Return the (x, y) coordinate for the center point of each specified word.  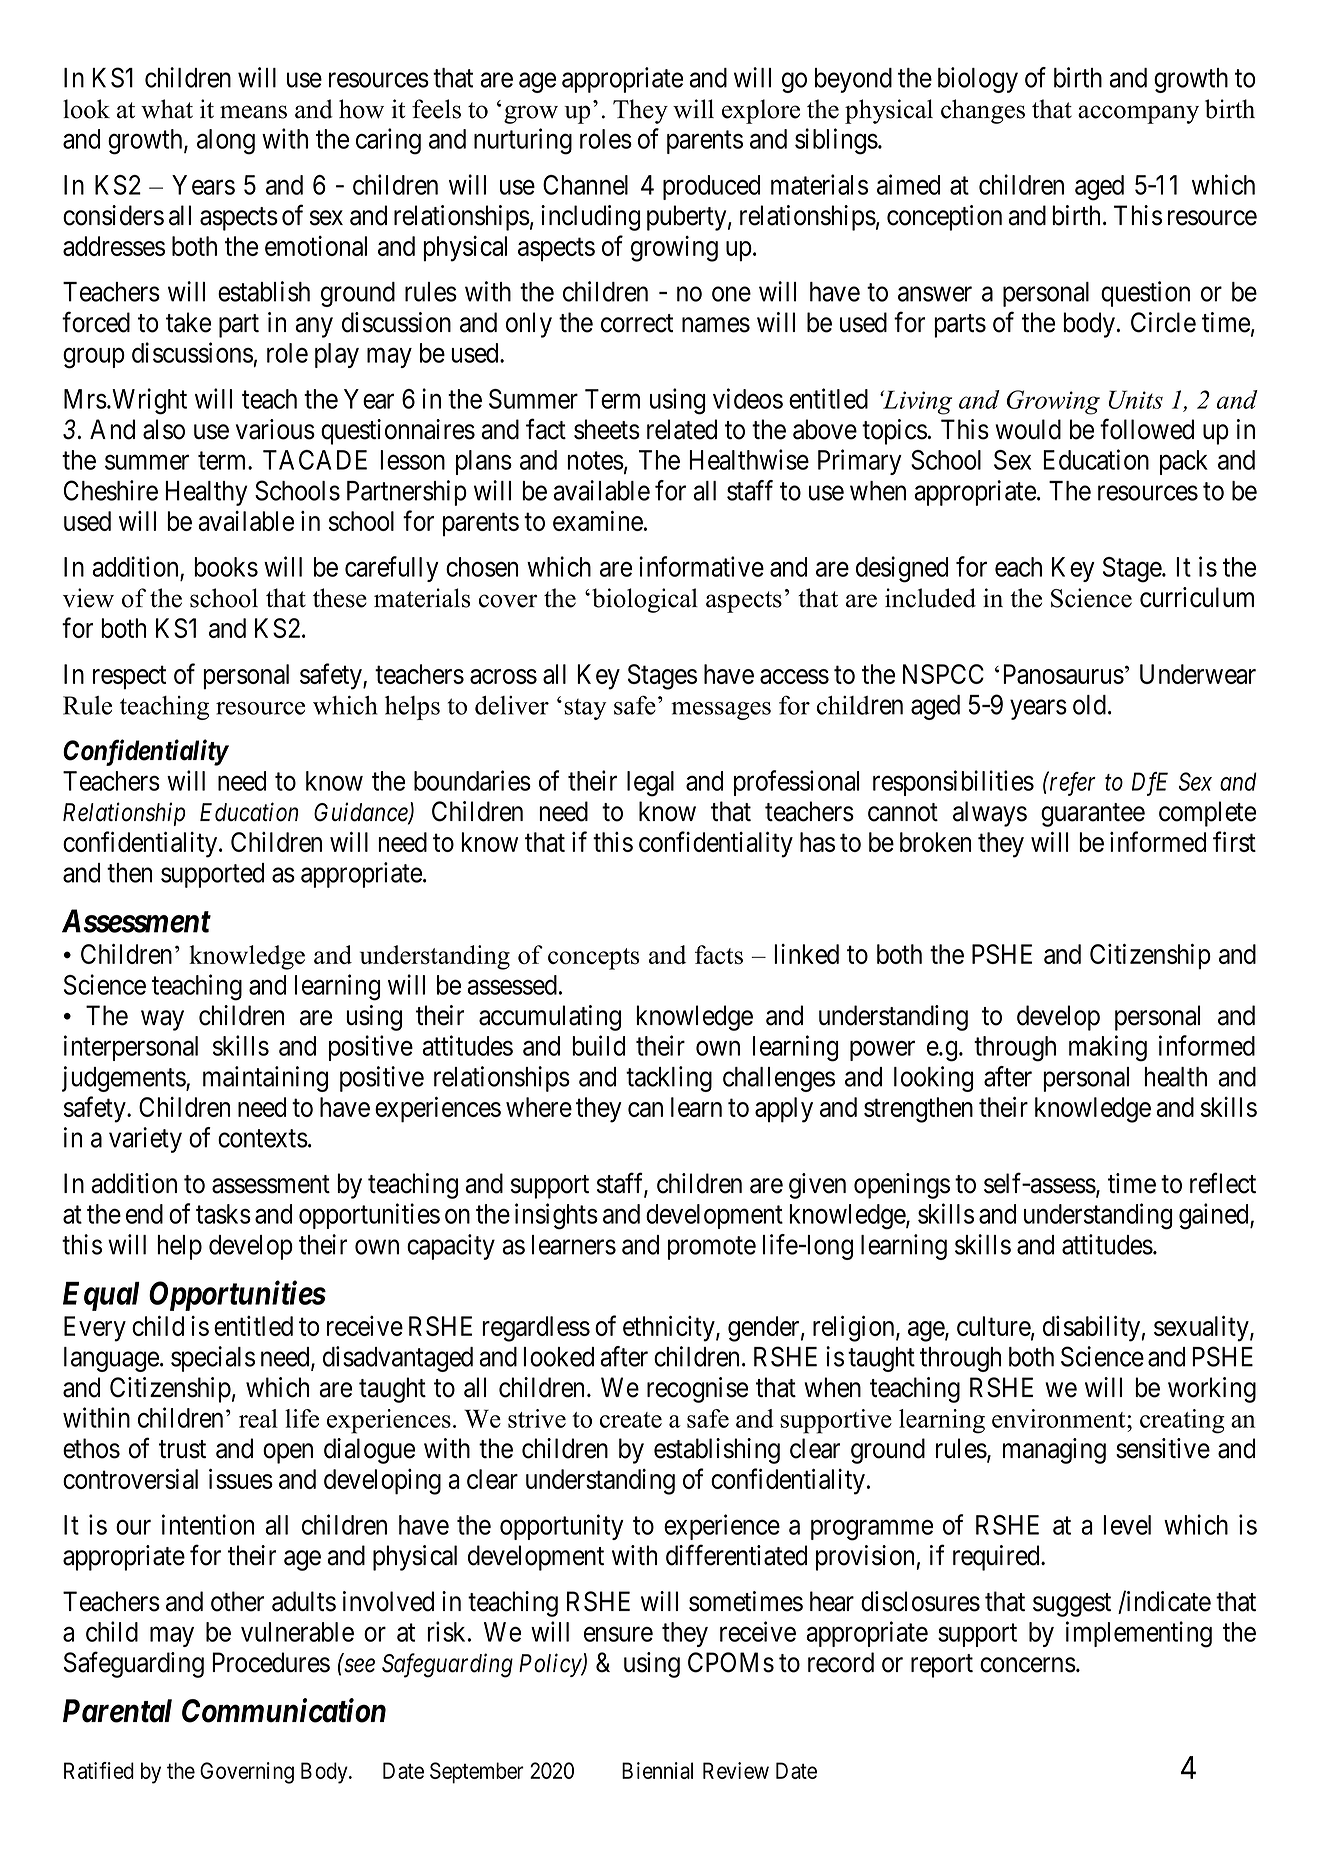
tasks (223, 1214)
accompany (1138, 114)
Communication (284, 1710)
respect (129, 678)
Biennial (657, 1770)
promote (712, 1248)
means (253, 112)
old (1089, 705)
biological (645, 600)
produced (711, 187)
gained (1215, 1216)
